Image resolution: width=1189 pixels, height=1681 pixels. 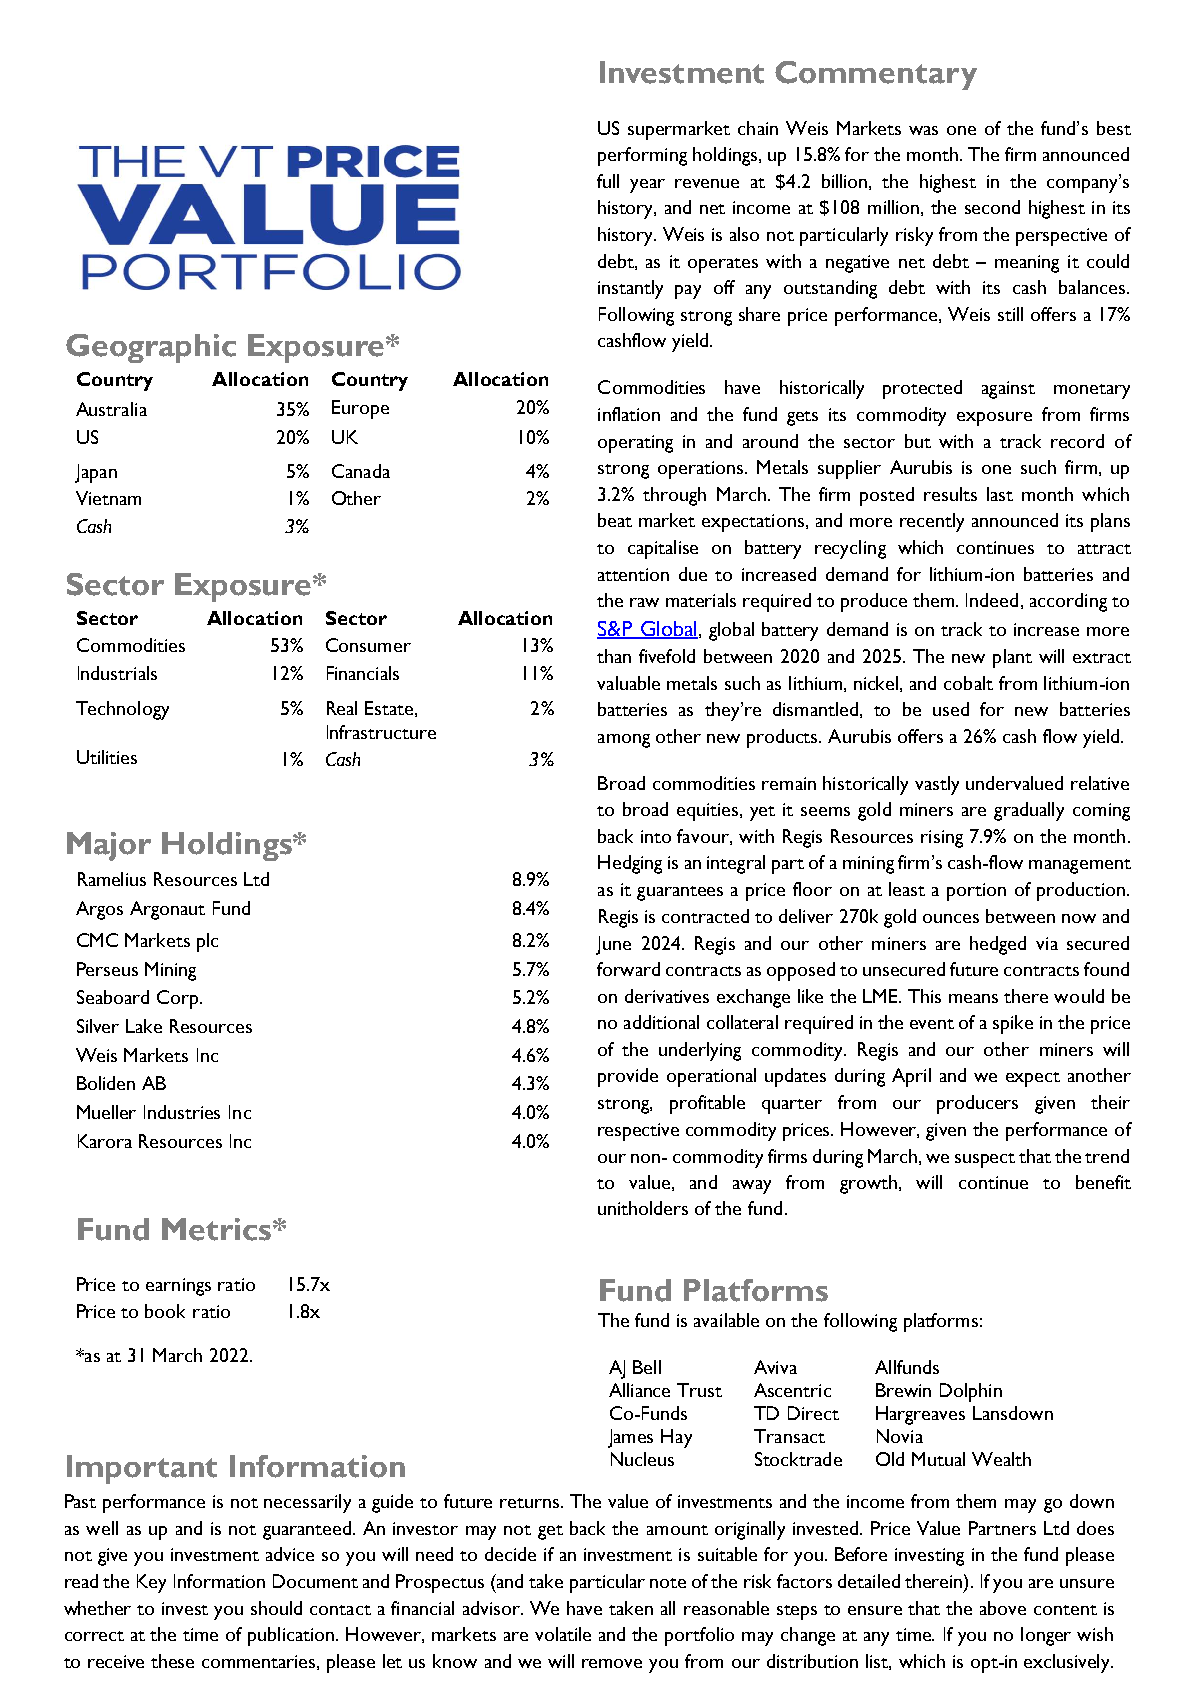 What do you see at coordinates (630, 864) in the screenshot?
I see `Hedging` at bounding box center [630, 864].
